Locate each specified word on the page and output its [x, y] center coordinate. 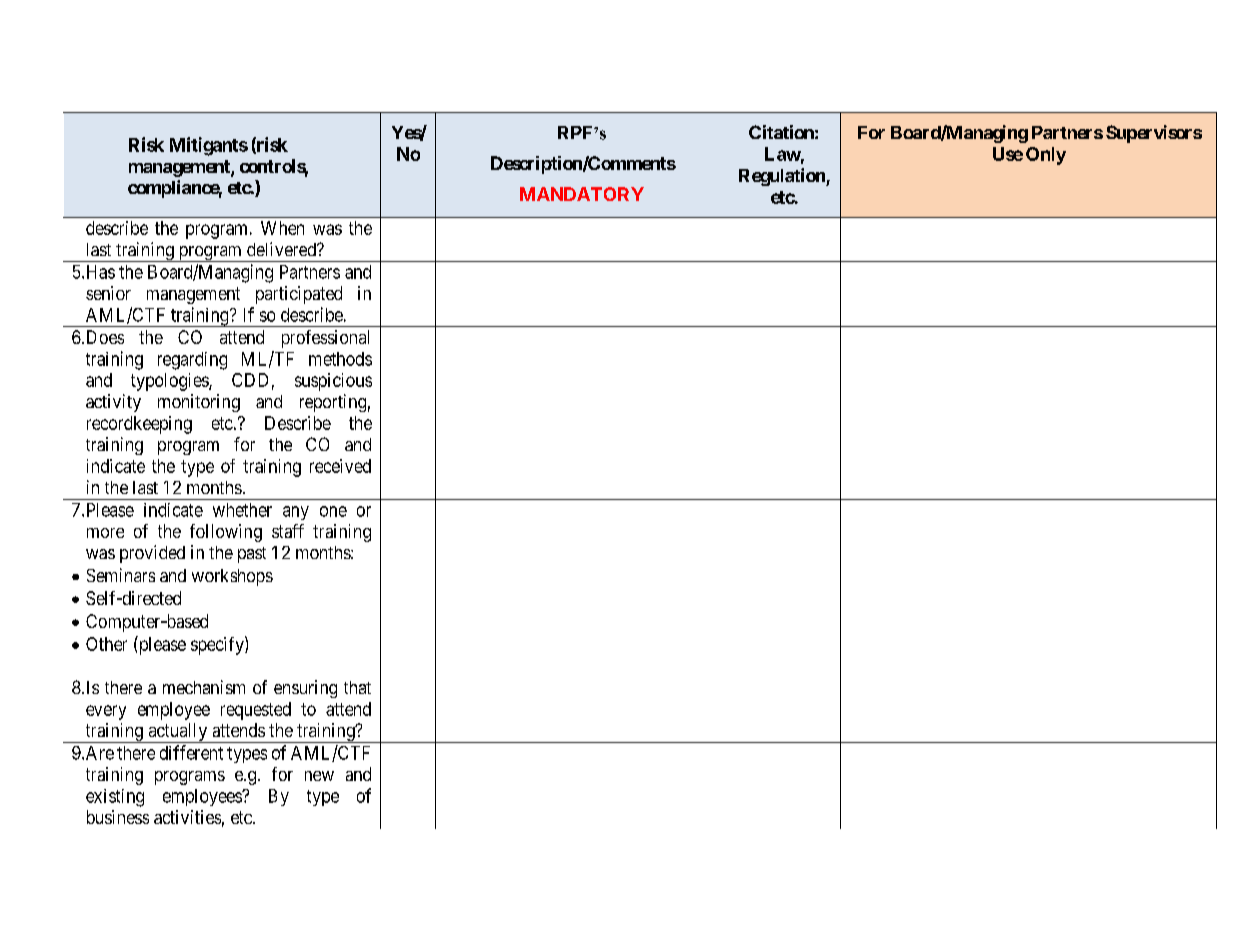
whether [242, 510]
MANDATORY [582, 194]
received [340, 466]
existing [115, 798]
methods [340, 359]
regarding [192, 361]
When [282, 228]
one [333, 511]
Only [1046, 156]
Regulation [783, 177]
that [357, 687]
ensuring [305, 689]
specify [218, 645]
